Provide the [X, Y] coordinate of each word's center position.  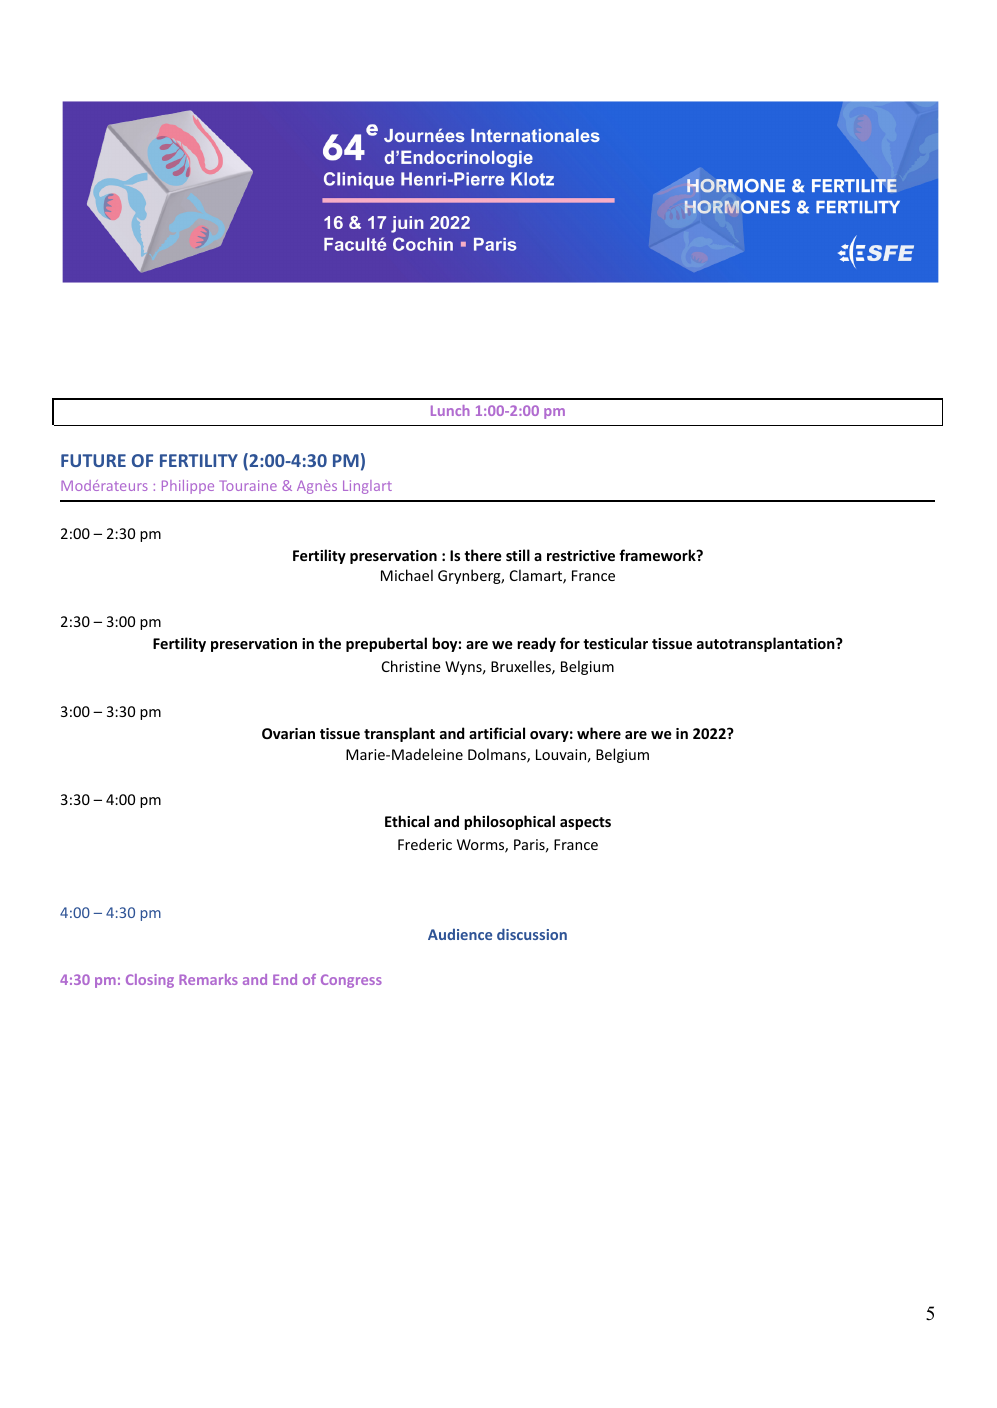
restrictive [581, 555]
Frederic [425, 844]
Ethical [407, 821]
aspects [585, 823]
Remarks [208, 979]
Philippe [188, 487]
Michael [407, 575]
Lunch [450, 410]
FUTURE [93, 460]
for [570, 643]
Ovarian [288, 733]
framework [658, 555]
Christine [411, 666]
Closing [150, 981]
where [599, 733]
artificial [497, 733]
